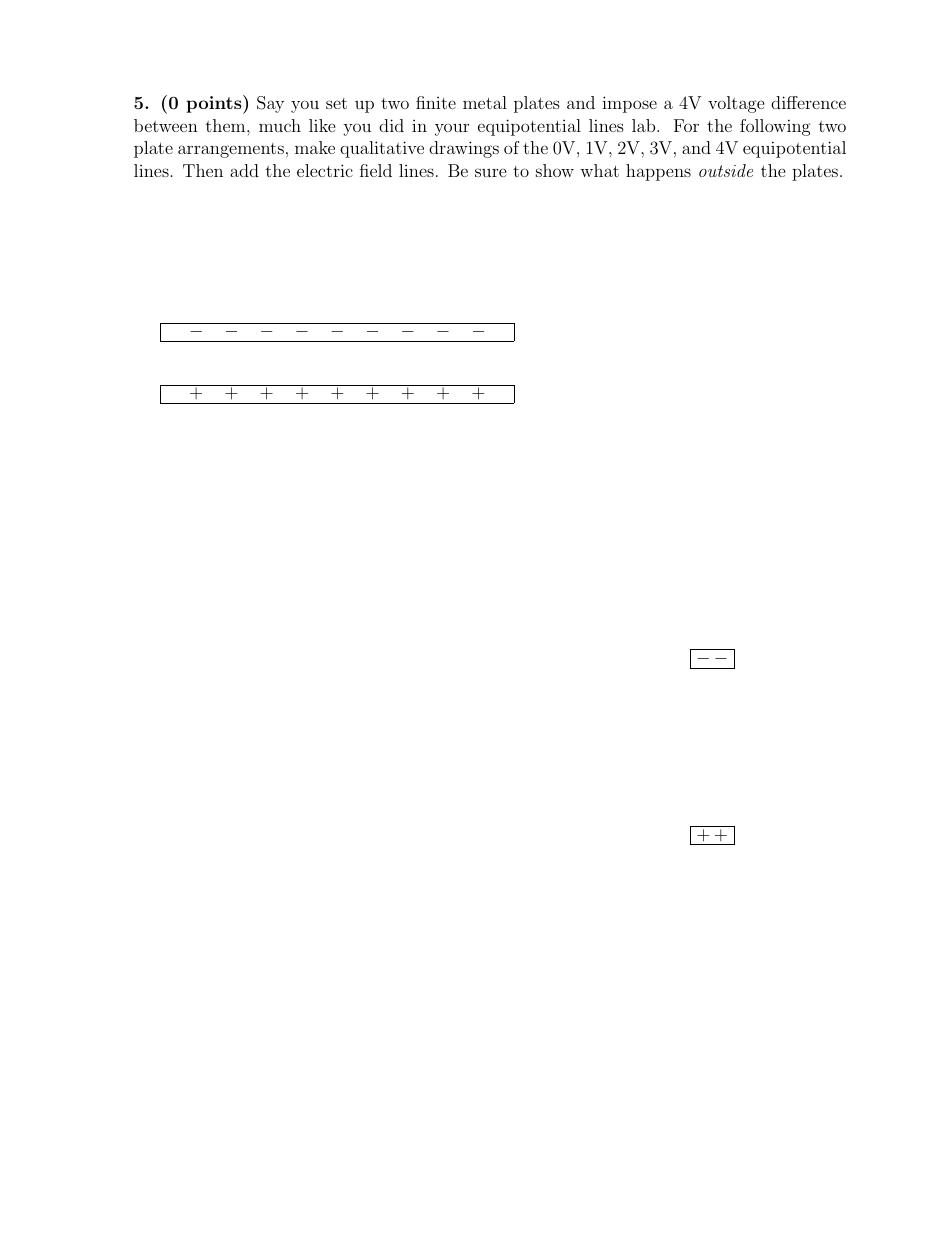 This screenshot has height=1233, width=952. I want to click on your, so click(452, 129).
